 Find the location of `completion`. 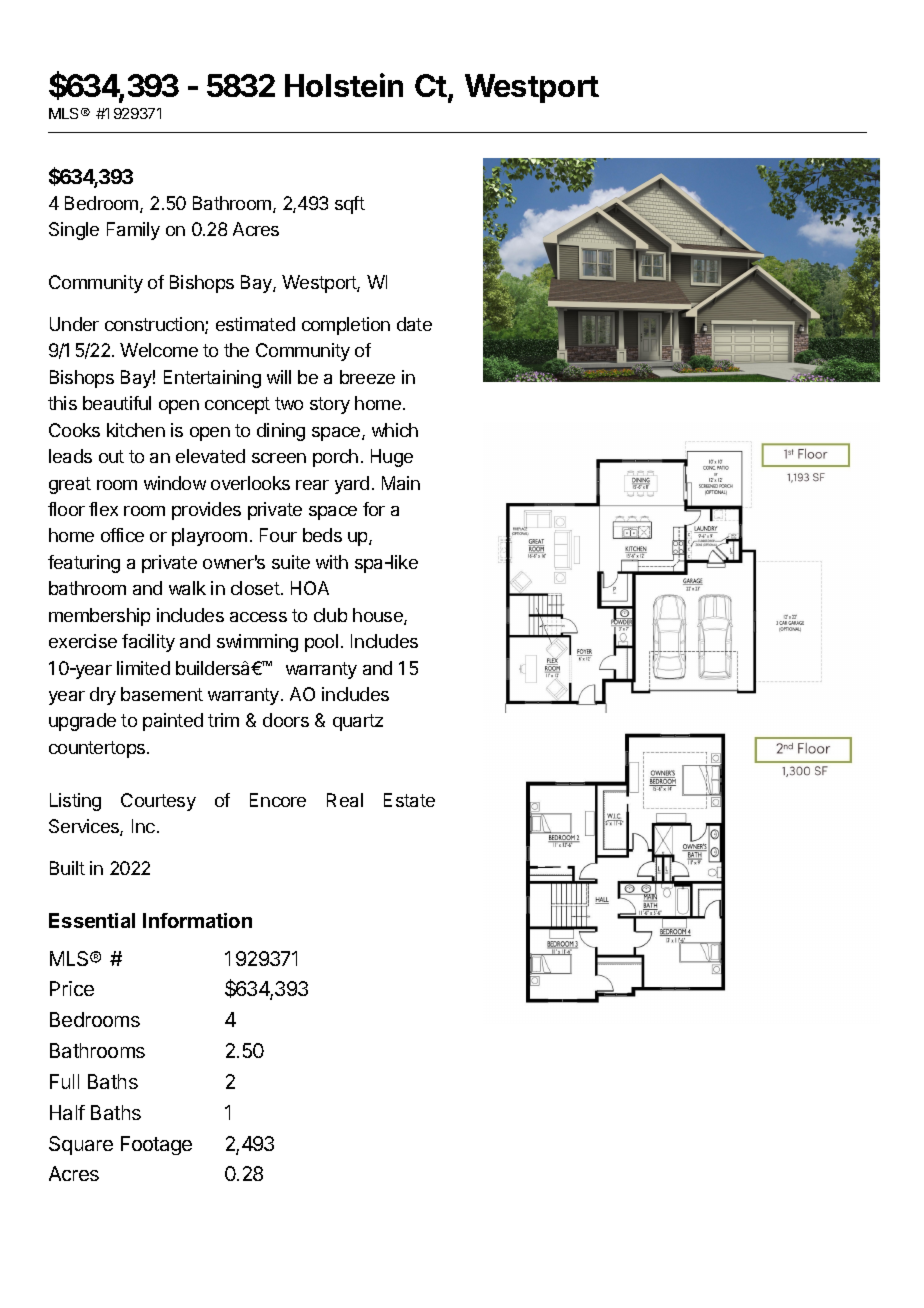

completion is located at coordinates (346, 326).
